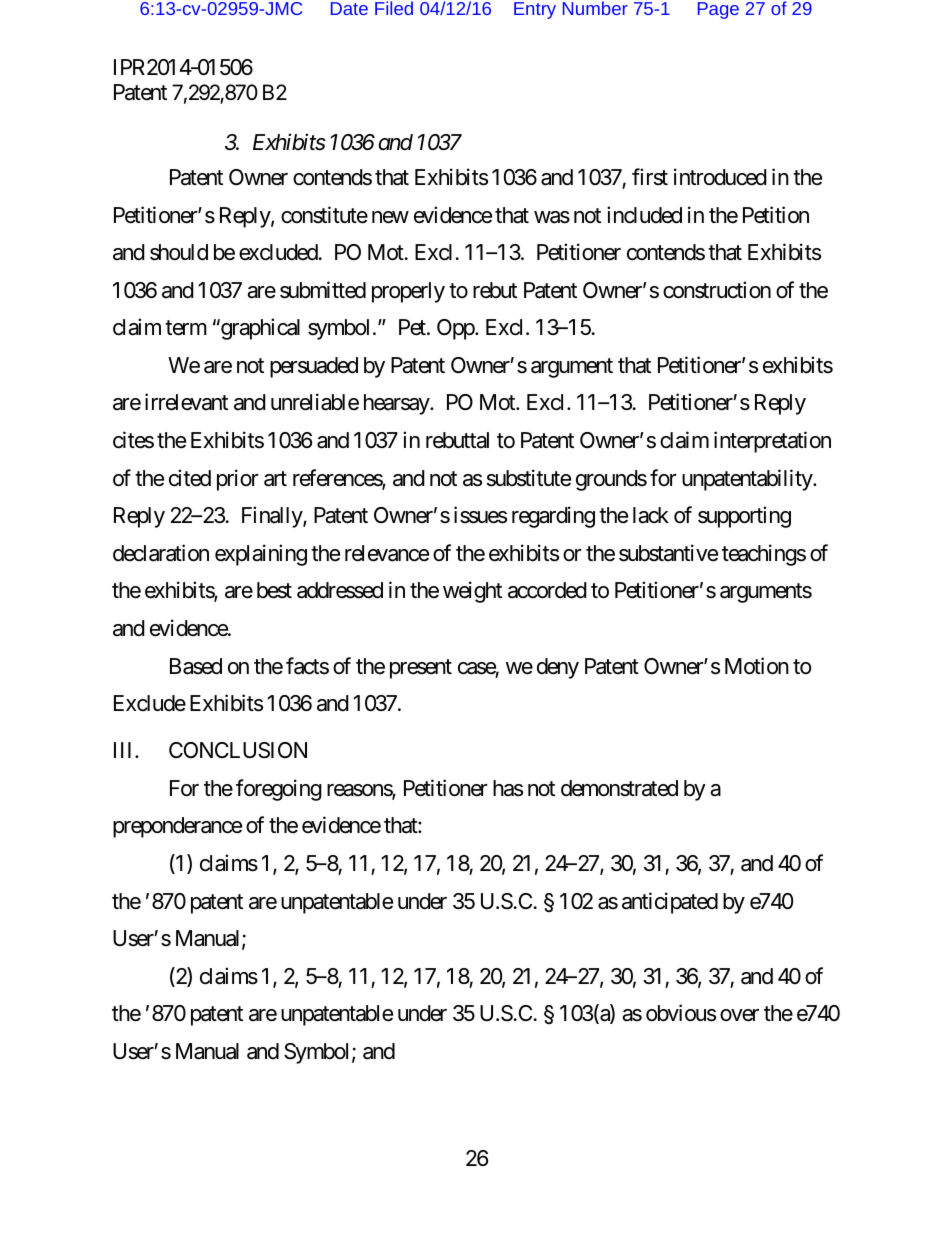  I want to click on regarding, so click(553, 517).
